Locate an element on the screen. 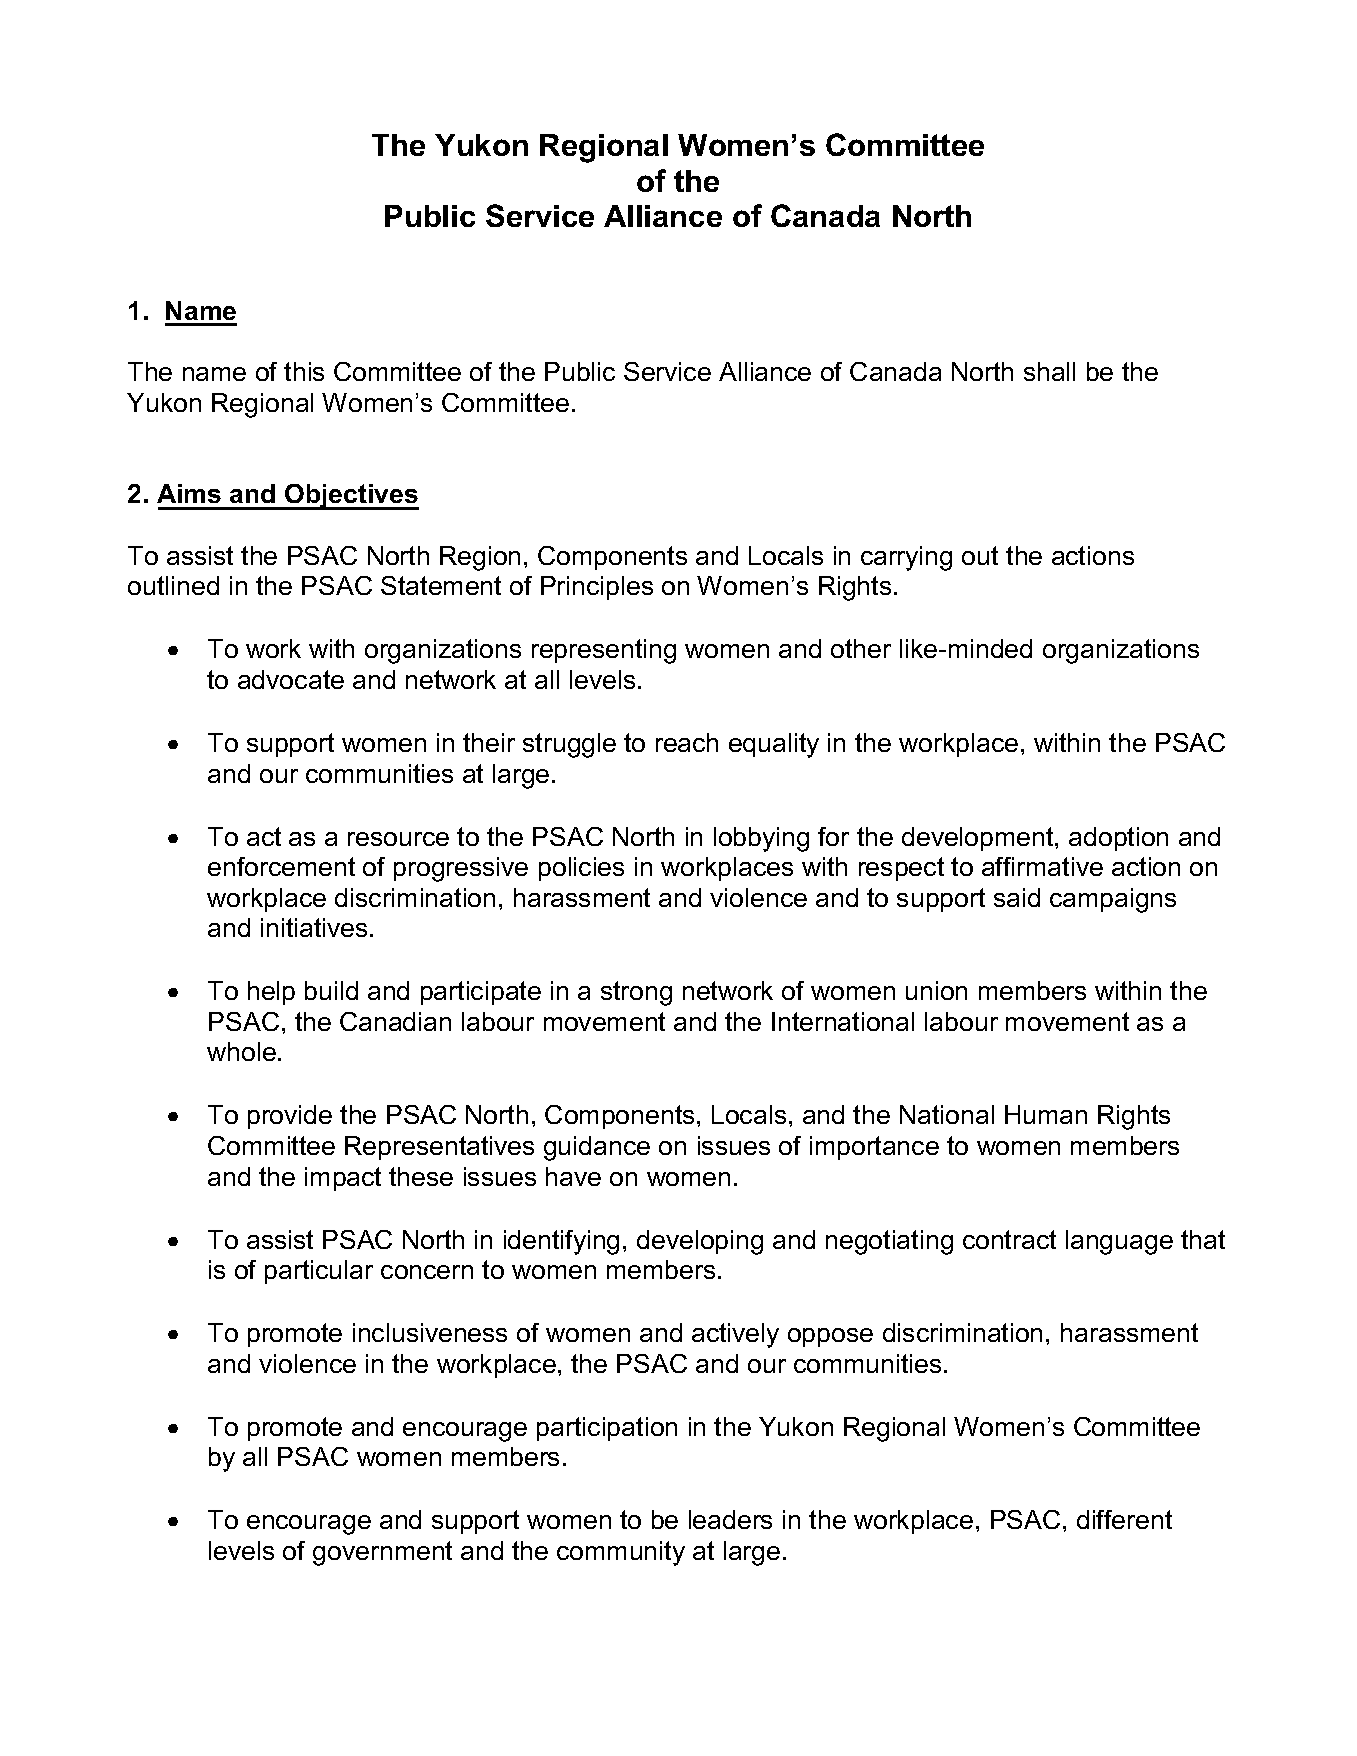 The height and width of the screenshot is (1756, 1357). Principles is located at coordinates (597, 588).
